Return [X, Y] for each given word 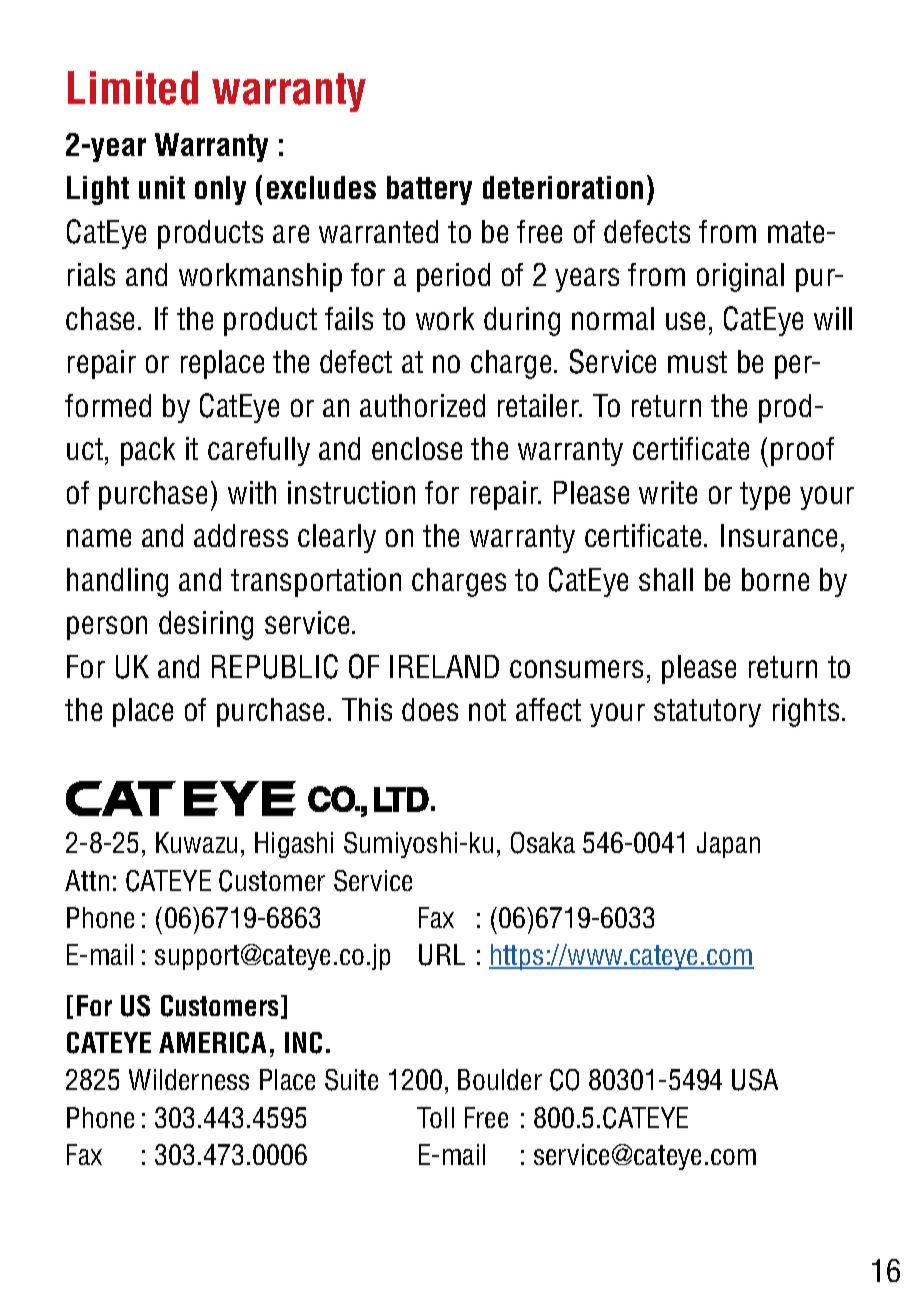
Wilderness [189, 1079]
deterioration [563, 187]
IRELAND [444, 666]
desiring [206, 625]
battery [429, 190]
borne [775, 579]
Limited [133, 88]
